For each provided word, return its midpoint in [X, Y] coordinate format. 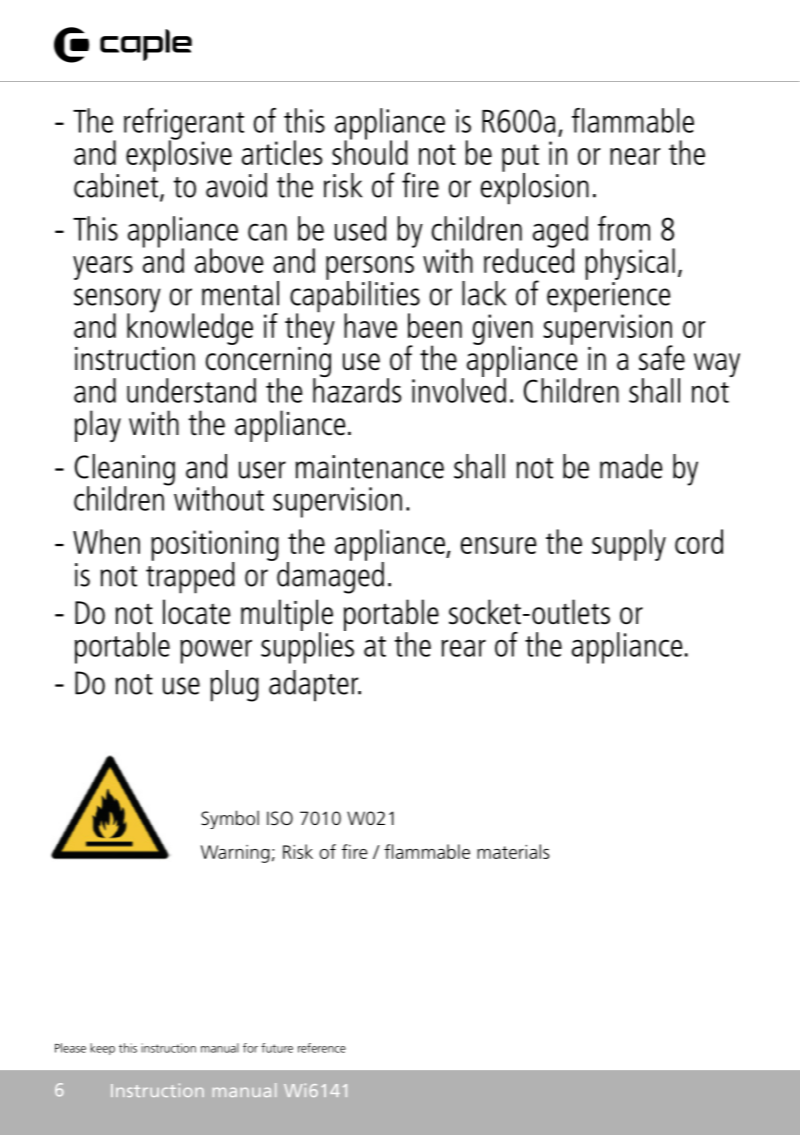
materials [513, 851]
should [370, 151]
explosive [179, 155]
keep [102, 1049]
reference [322, 1048]
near [635, 156]
